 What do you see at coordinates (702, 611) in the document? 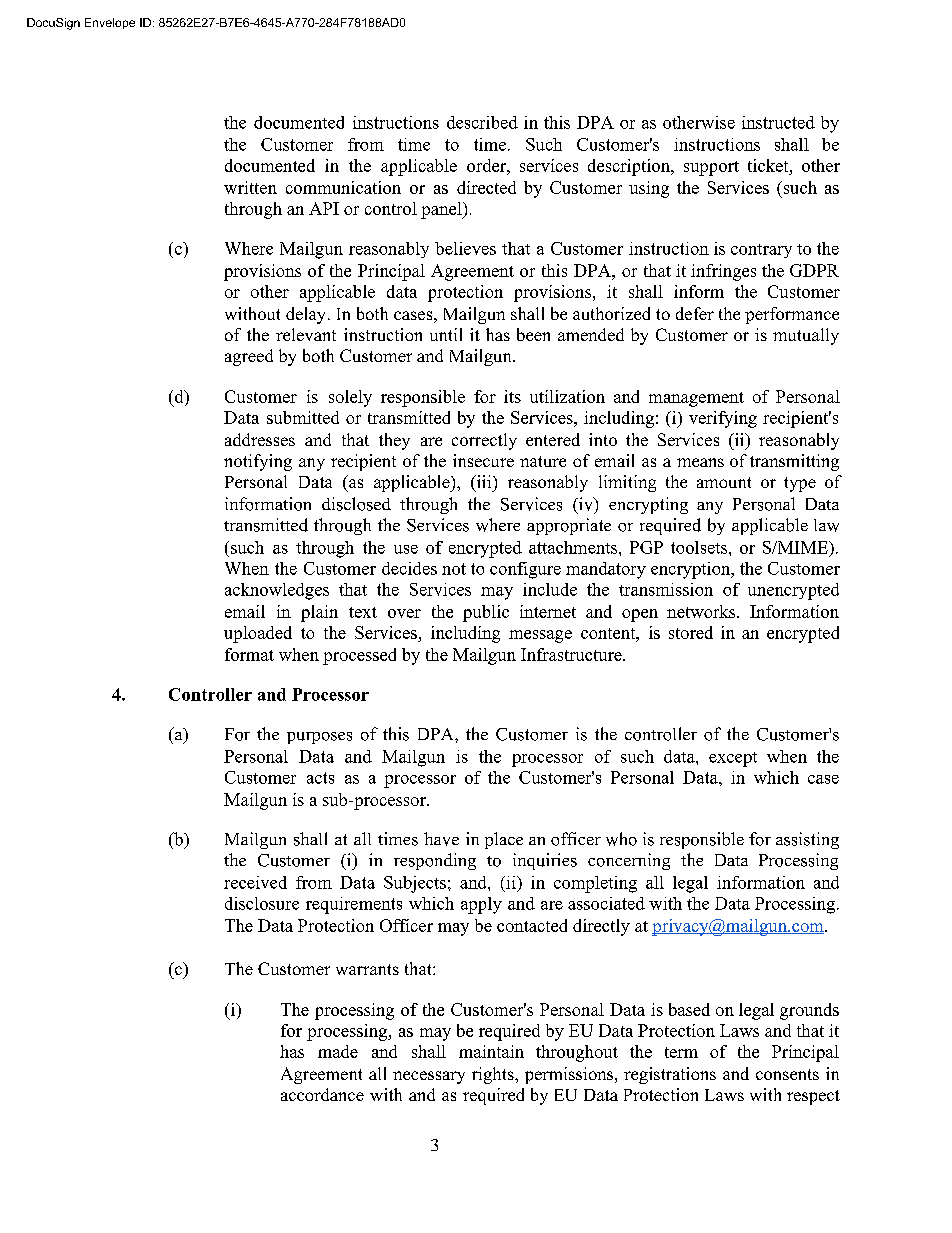
I see `networks` at bounding box center [702, 611].
